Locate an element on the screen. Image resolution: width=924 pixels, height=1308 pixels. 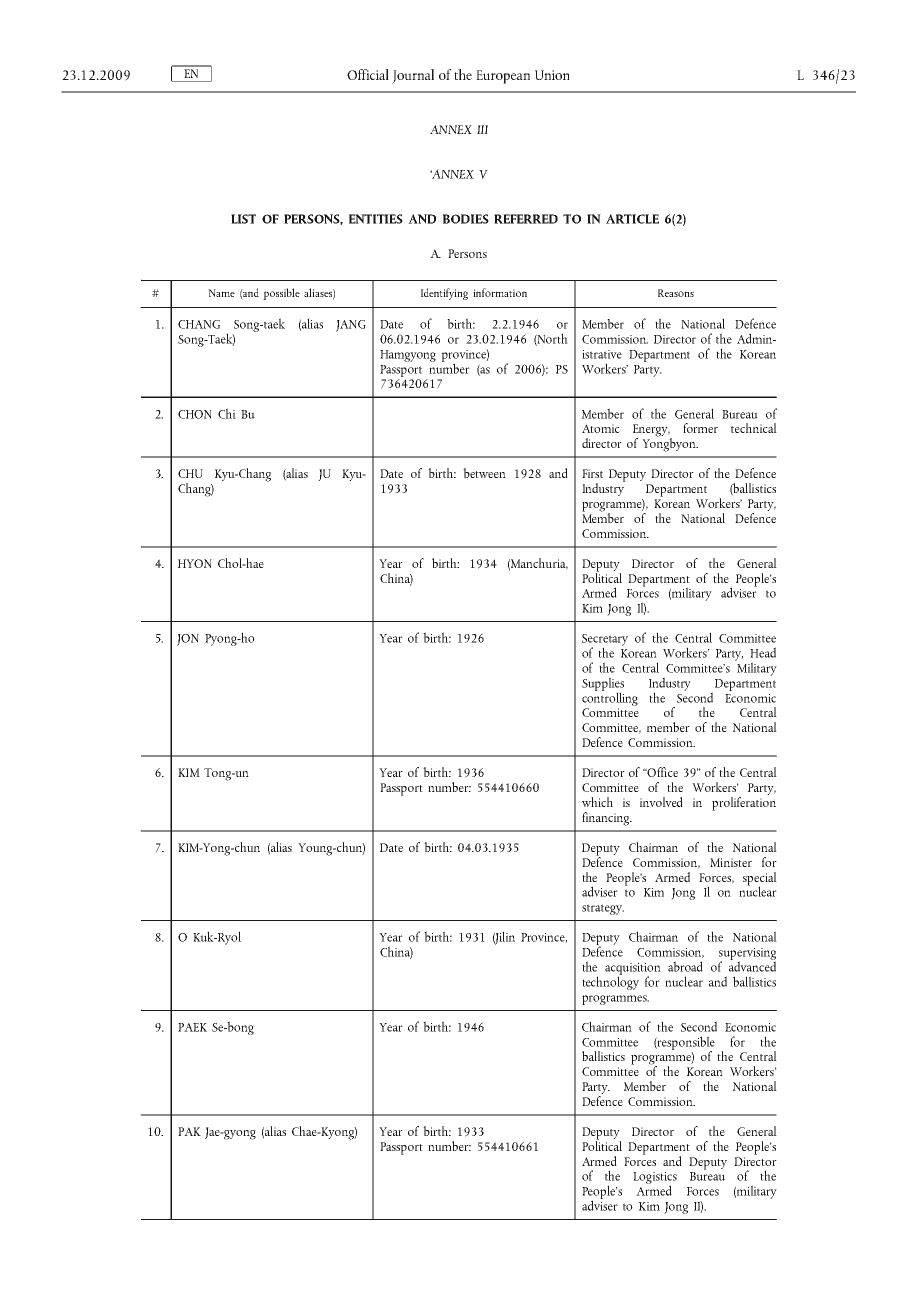
involved is located at coordinates (661, 802).
